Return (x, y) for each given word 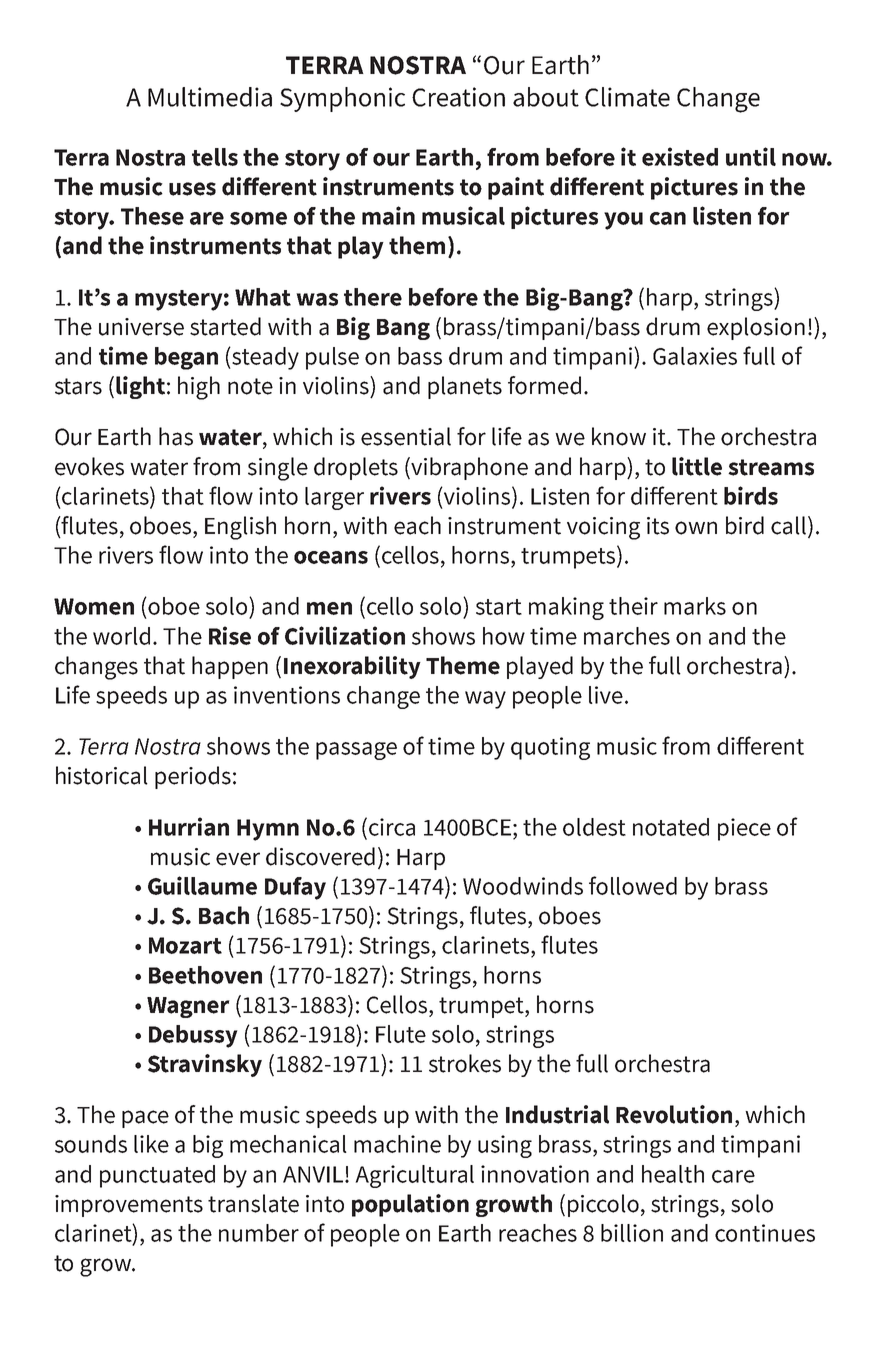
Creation (458, 97)
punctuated (157, 1176)
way (485, 700)
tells (215, 157)
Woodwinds (523, 886)
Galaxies (695, 356)
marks (695, 606)
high (199, 388)
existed (680, 156)
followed (633, 885)
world (121, 636)
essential (406, 436)
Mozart (185, 945)
